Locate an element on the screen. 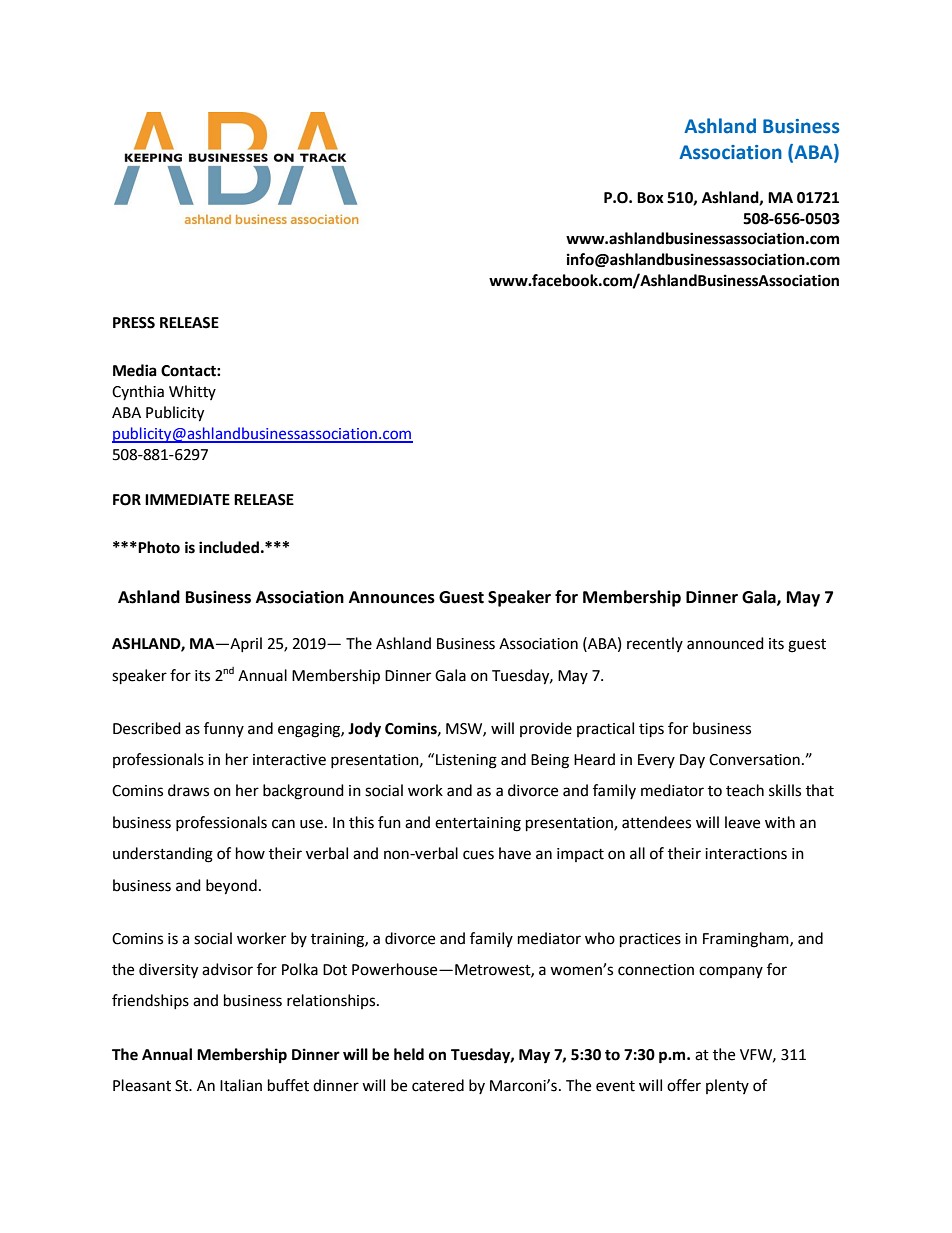 This screenshot has width=952, height=1233. interactions is located at coordinates (746, 854).
